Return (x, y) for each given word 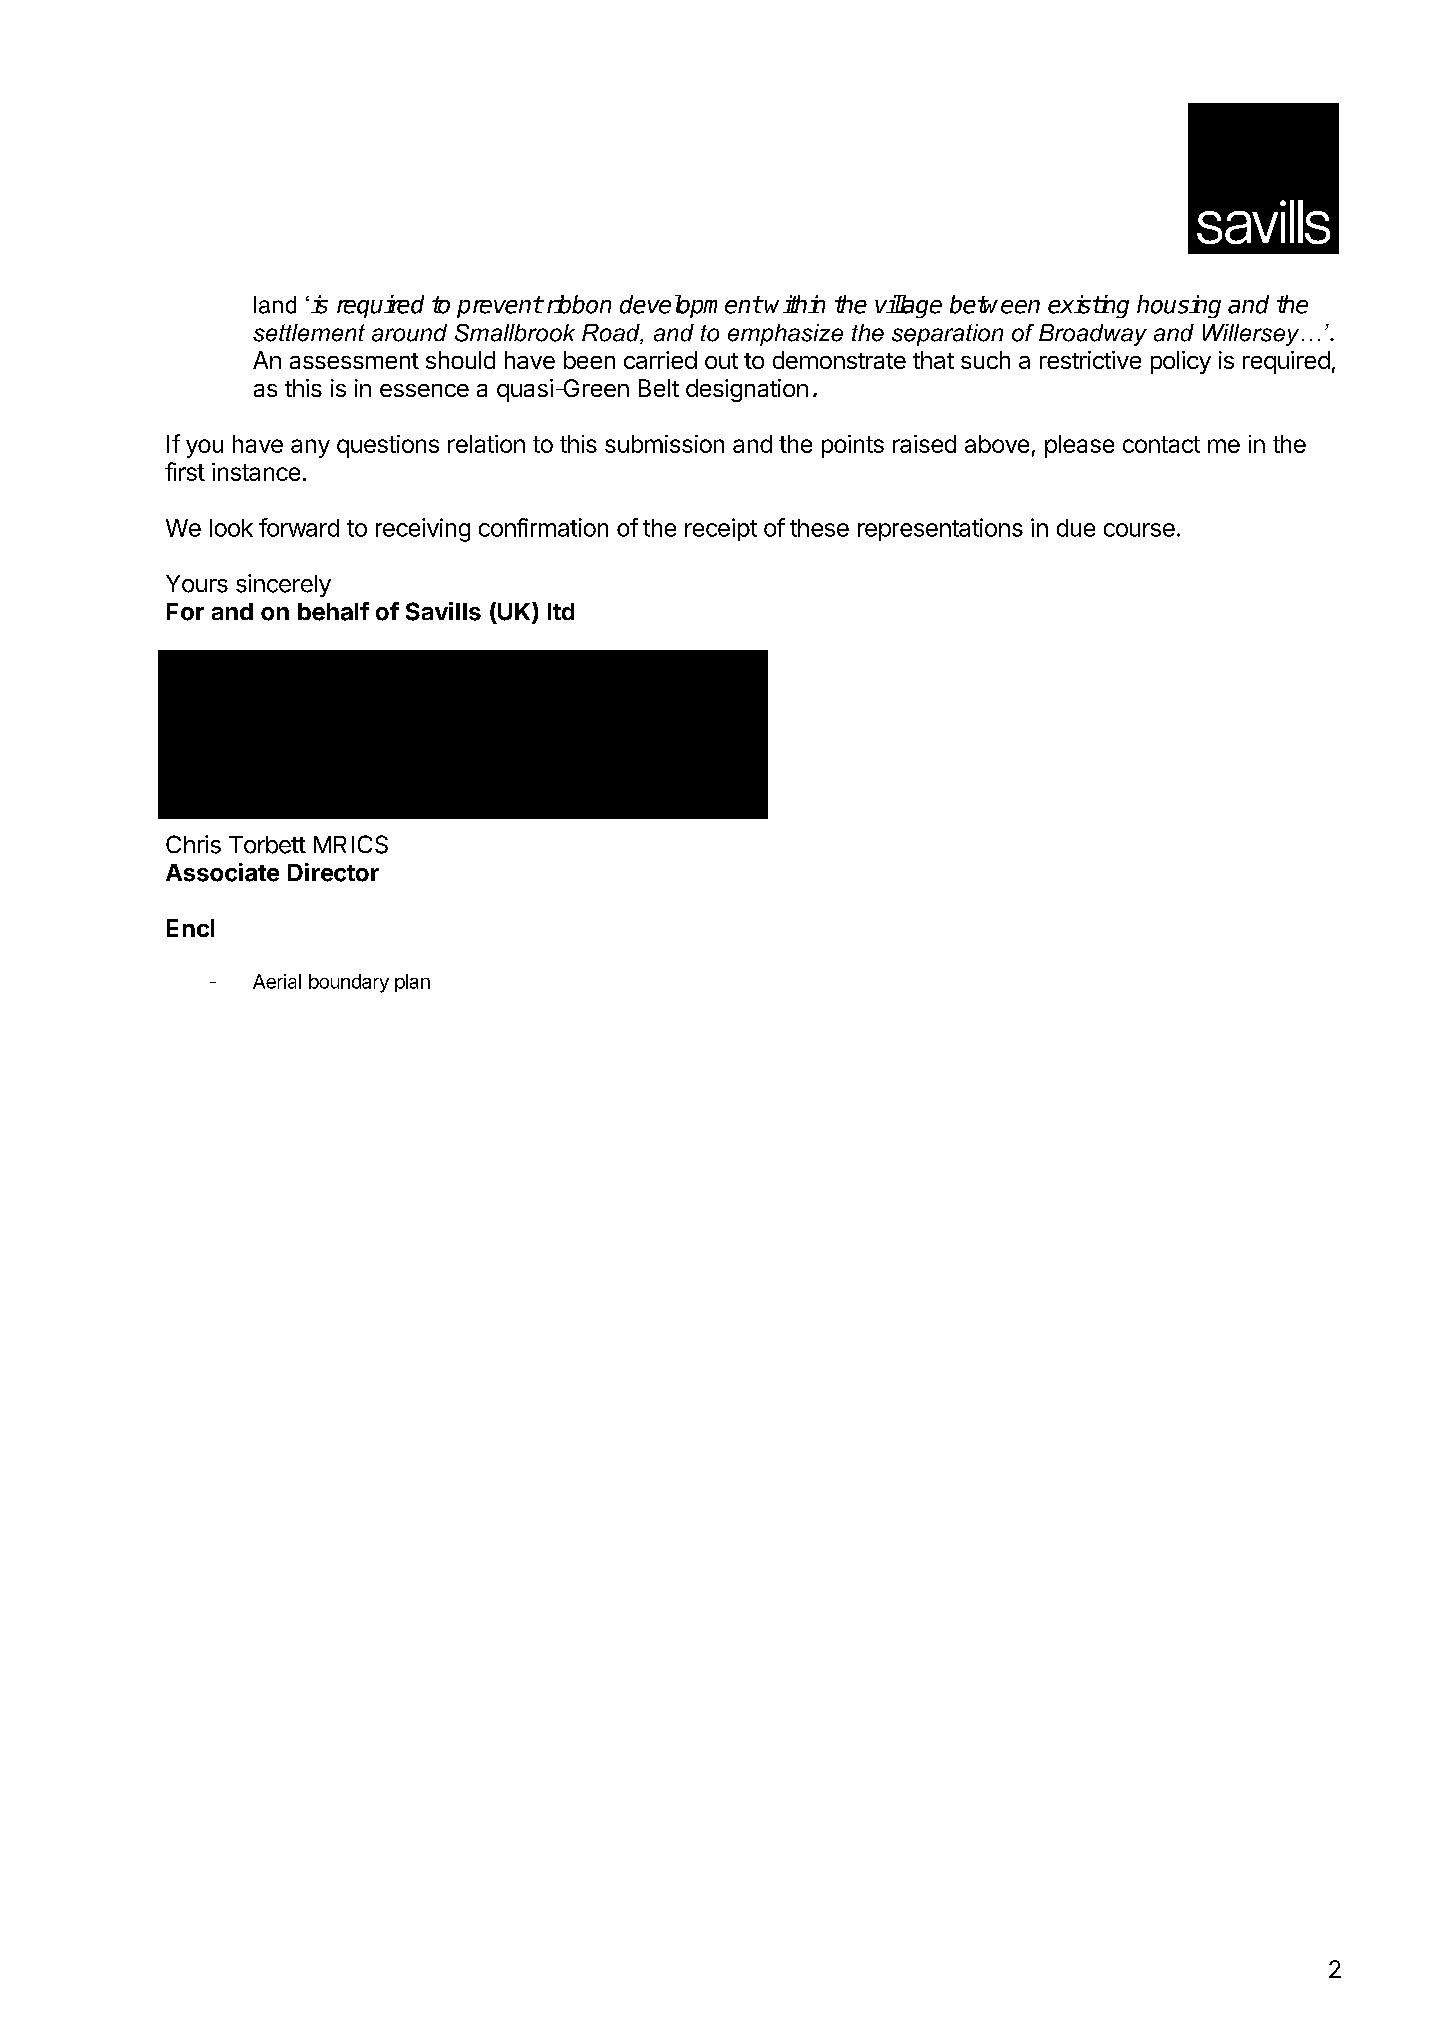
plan (412, 983)
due (1076, 528)
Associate (222, 872)
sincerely (283, 585)
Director (333, 872)
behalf (333, 611)
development (691, 306)
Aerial (277, 981)
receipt (721, 529)
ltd (561, 611)
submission (664, 444)
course (1139, 530)
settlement (309, 333)
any (310, 448)
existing (1088, 306)
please (1079, 446)
